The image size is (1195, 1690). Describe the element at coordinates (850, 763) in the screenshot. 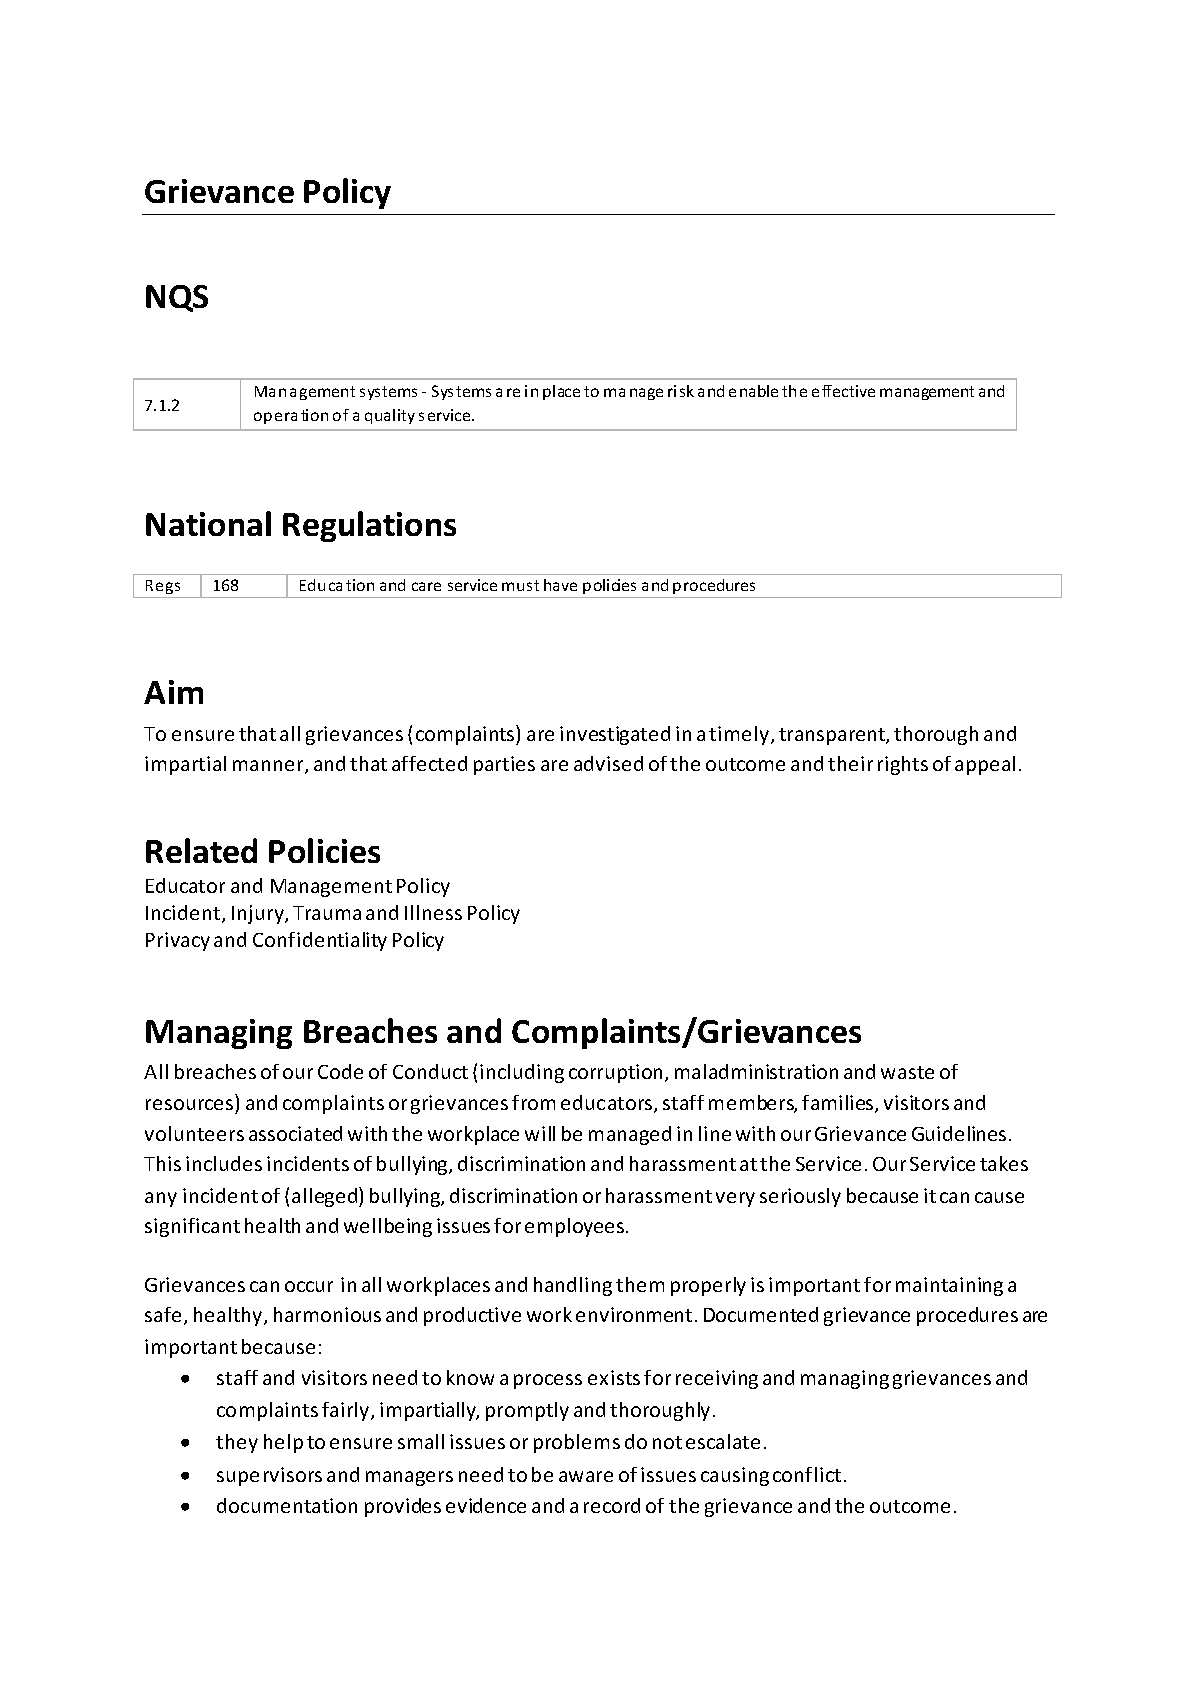

I see `their` at that location.
